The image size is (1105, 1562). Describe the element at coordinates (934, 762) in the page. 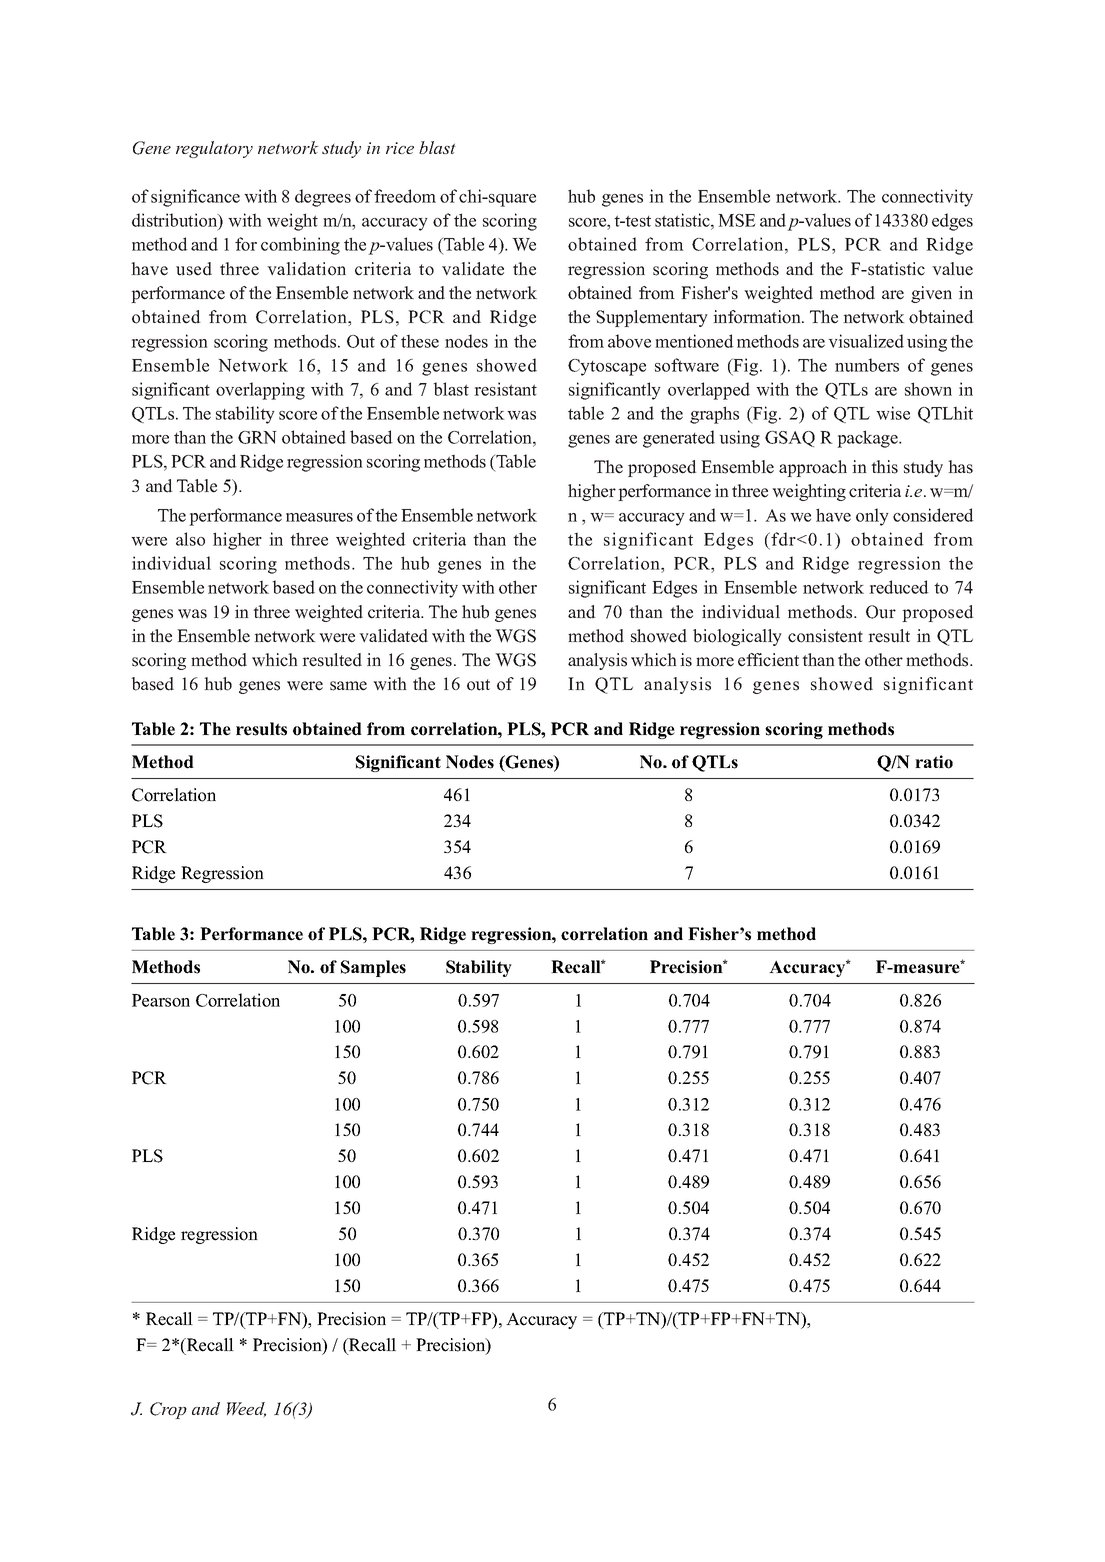

I see `ratio` at that location.
